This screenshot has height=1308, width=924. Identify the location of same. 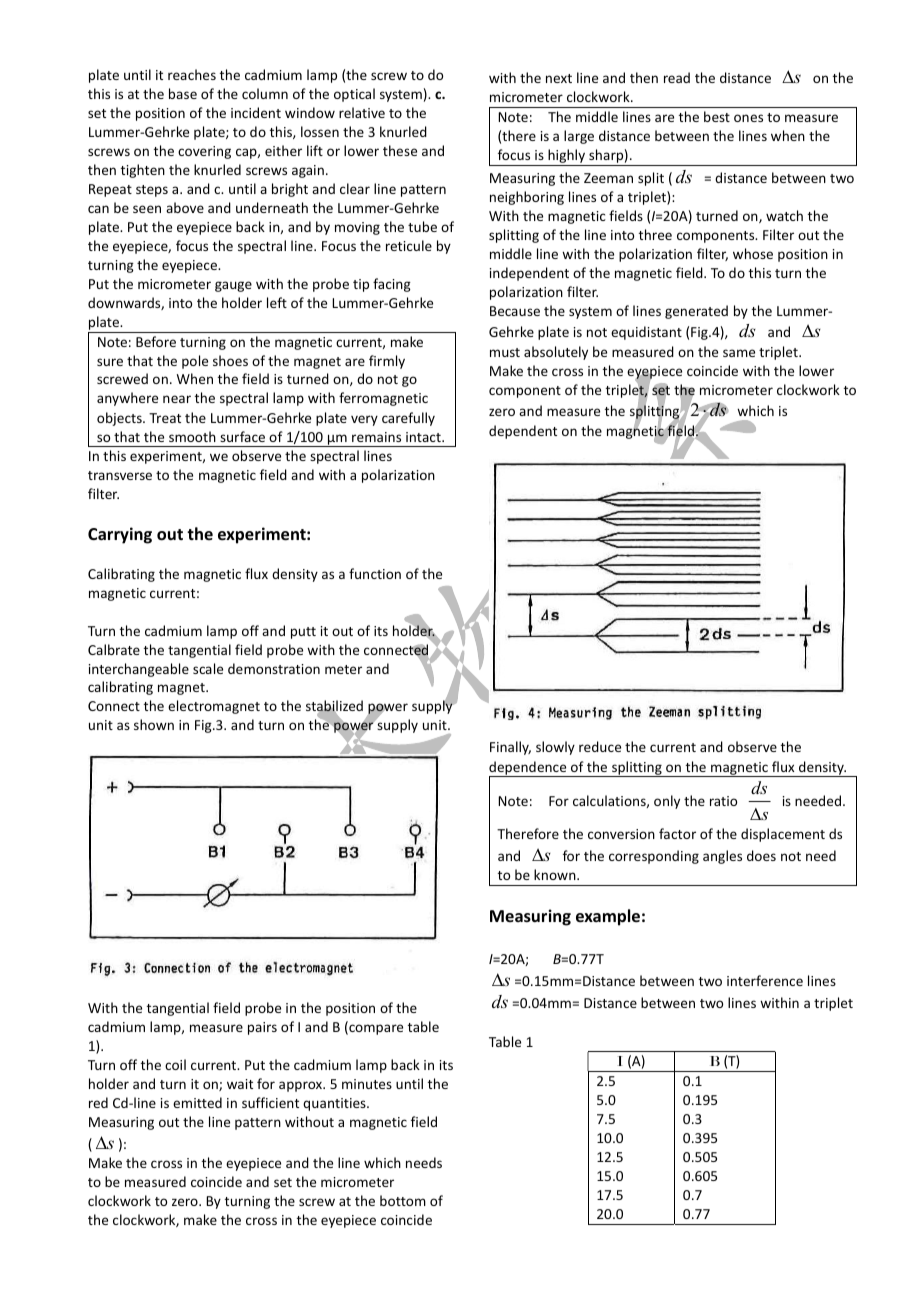
(739, 353).
